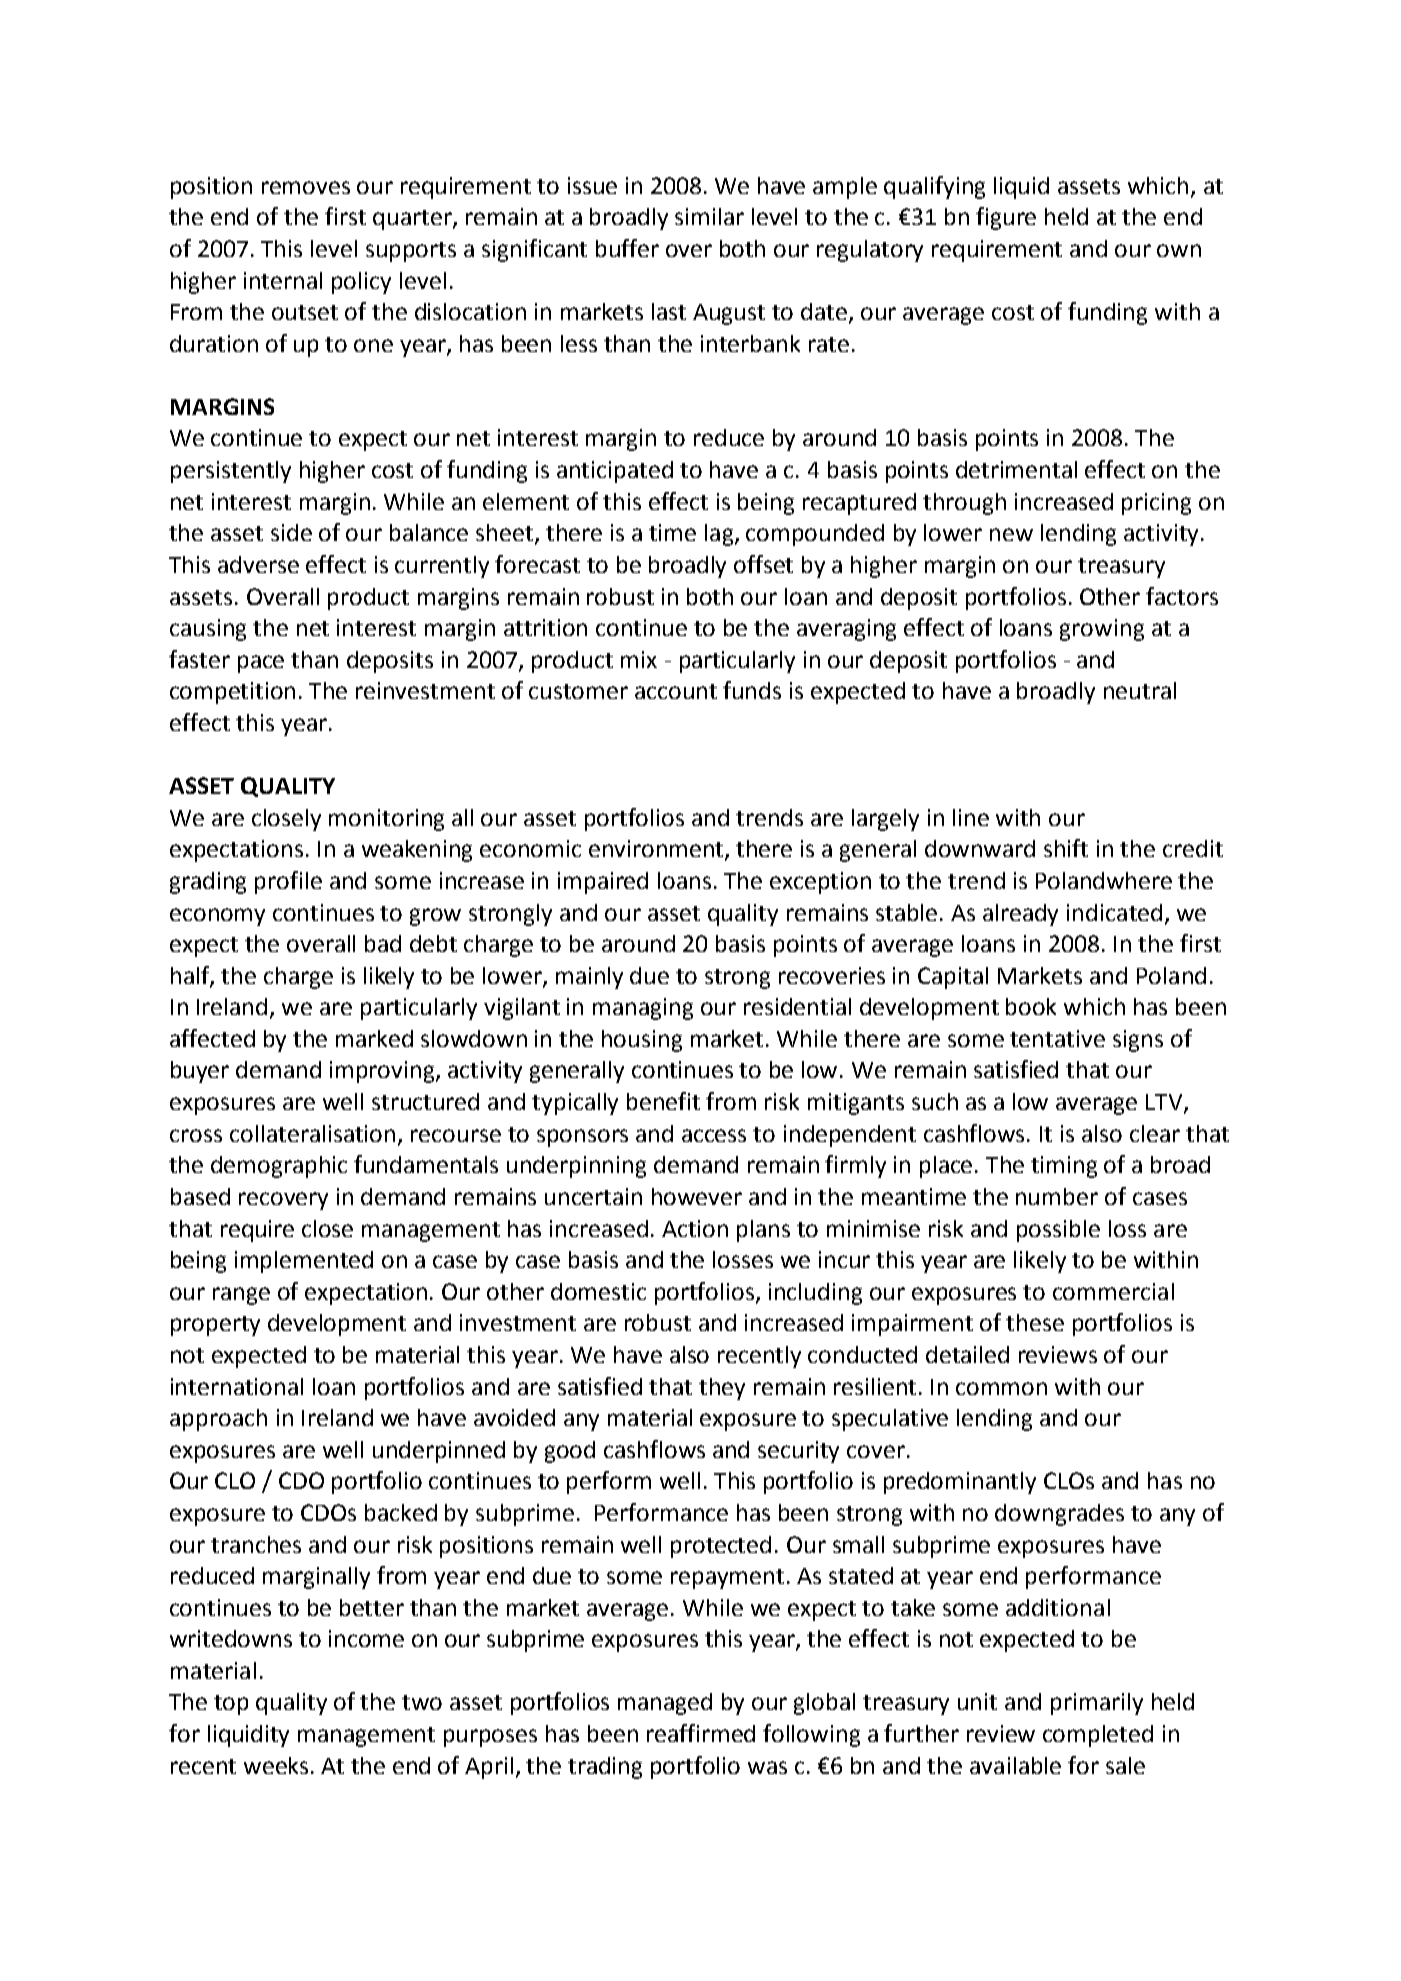  What do you see at coordinates (1006, 218) in the screenshot?
I see `figure` at bounding box center [1006, 218].
